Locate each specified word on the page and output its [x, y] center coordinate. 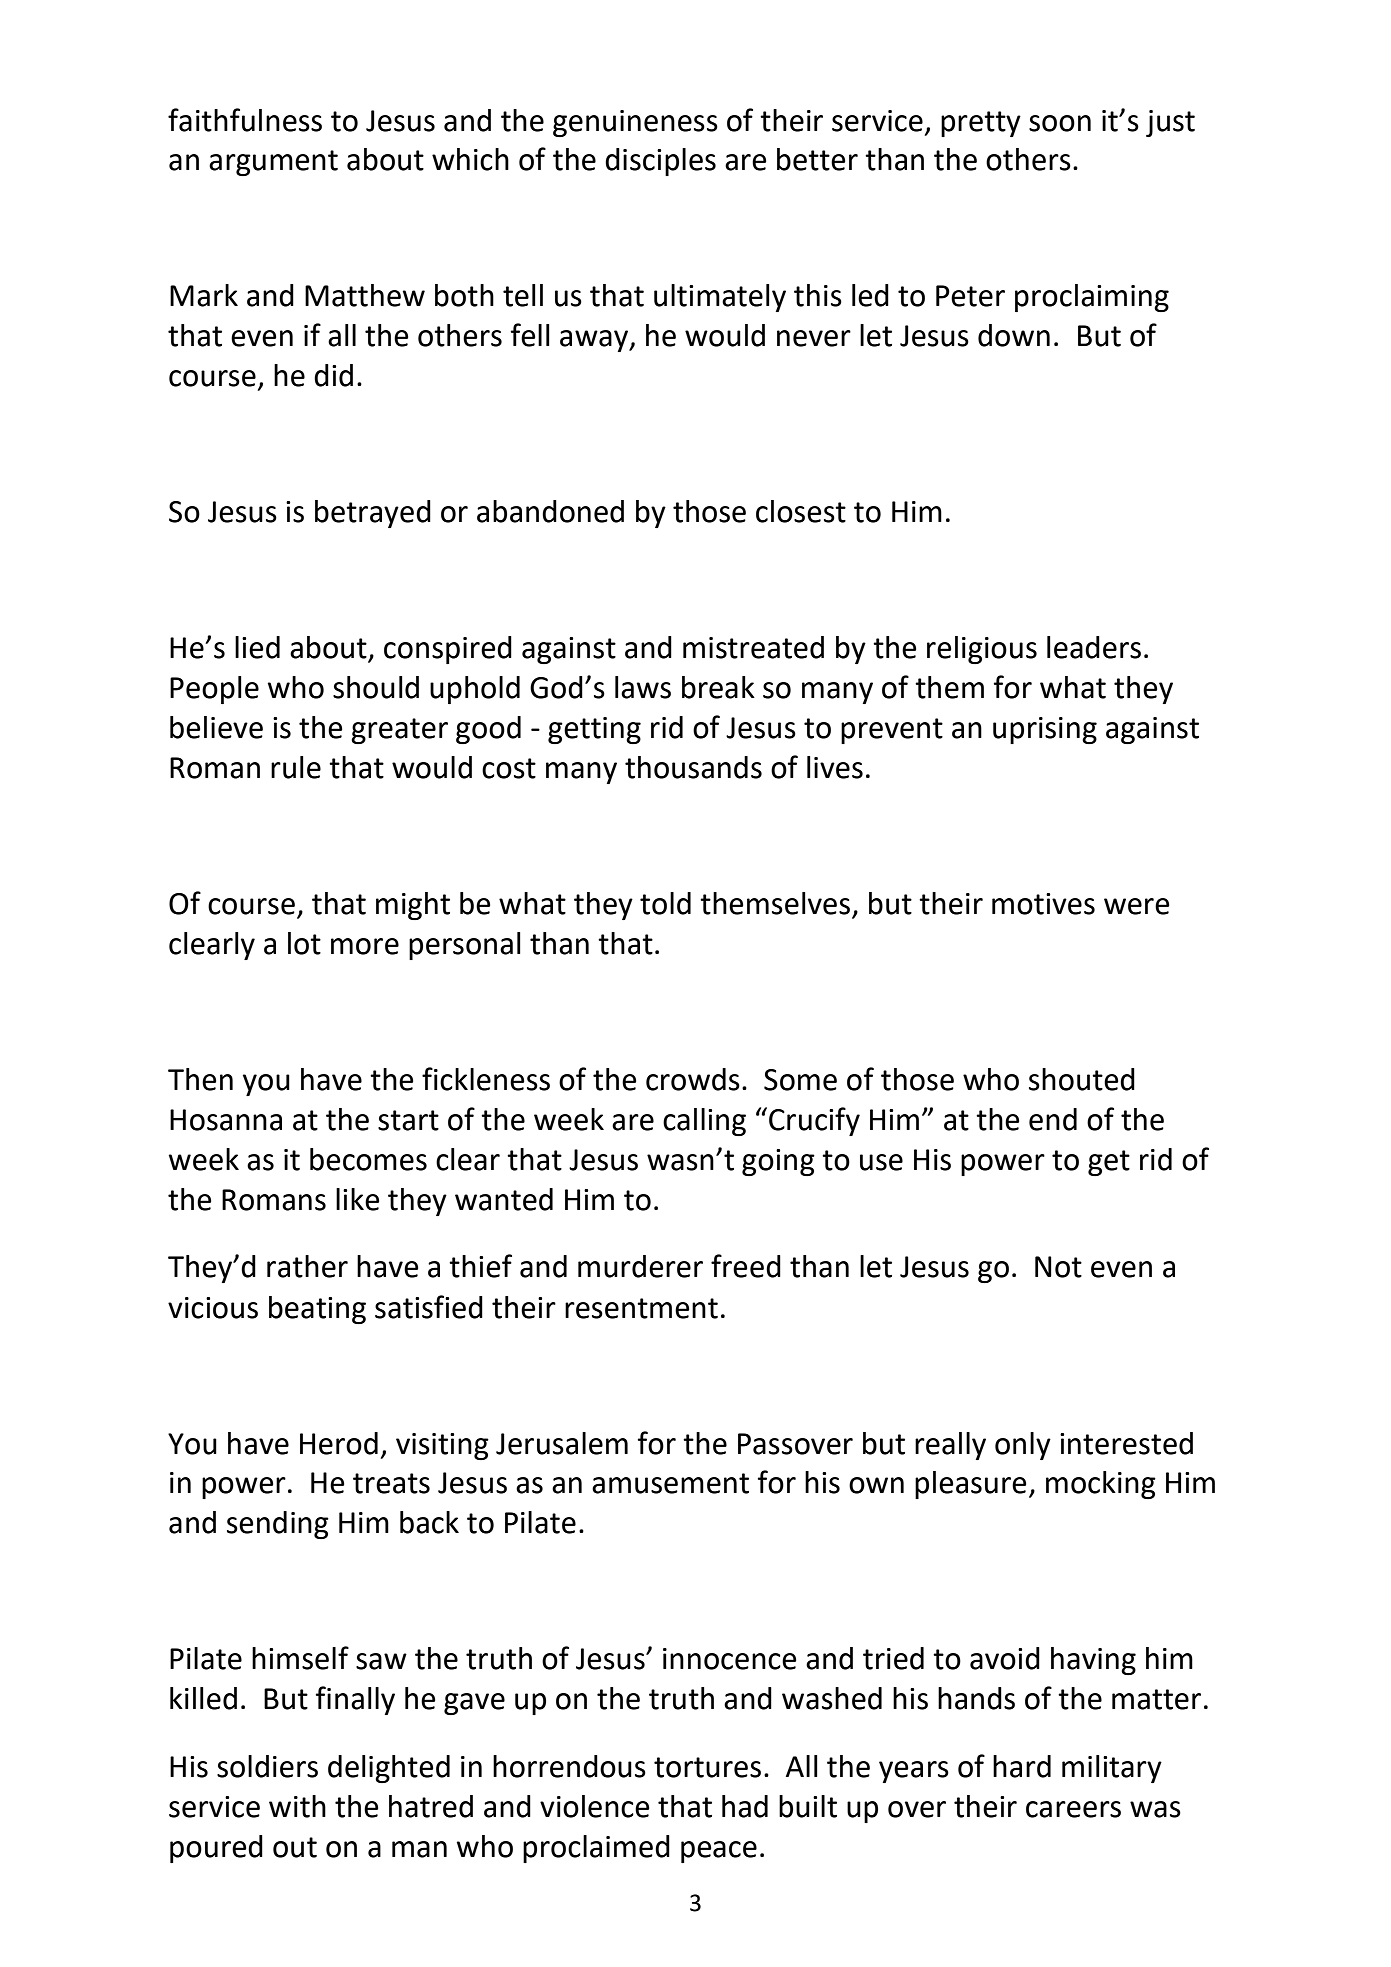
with [297, 1806]
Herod [339, 1443]
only [1023, 1446]
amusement [670, 1483]
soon [1060, 123]
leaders [1094, 647]
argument [273, 163]
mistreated [753, 647]
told [665, 903]
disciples [660, 162]
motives [1043, 904]
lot [304, 943]
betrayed [373, 514]
